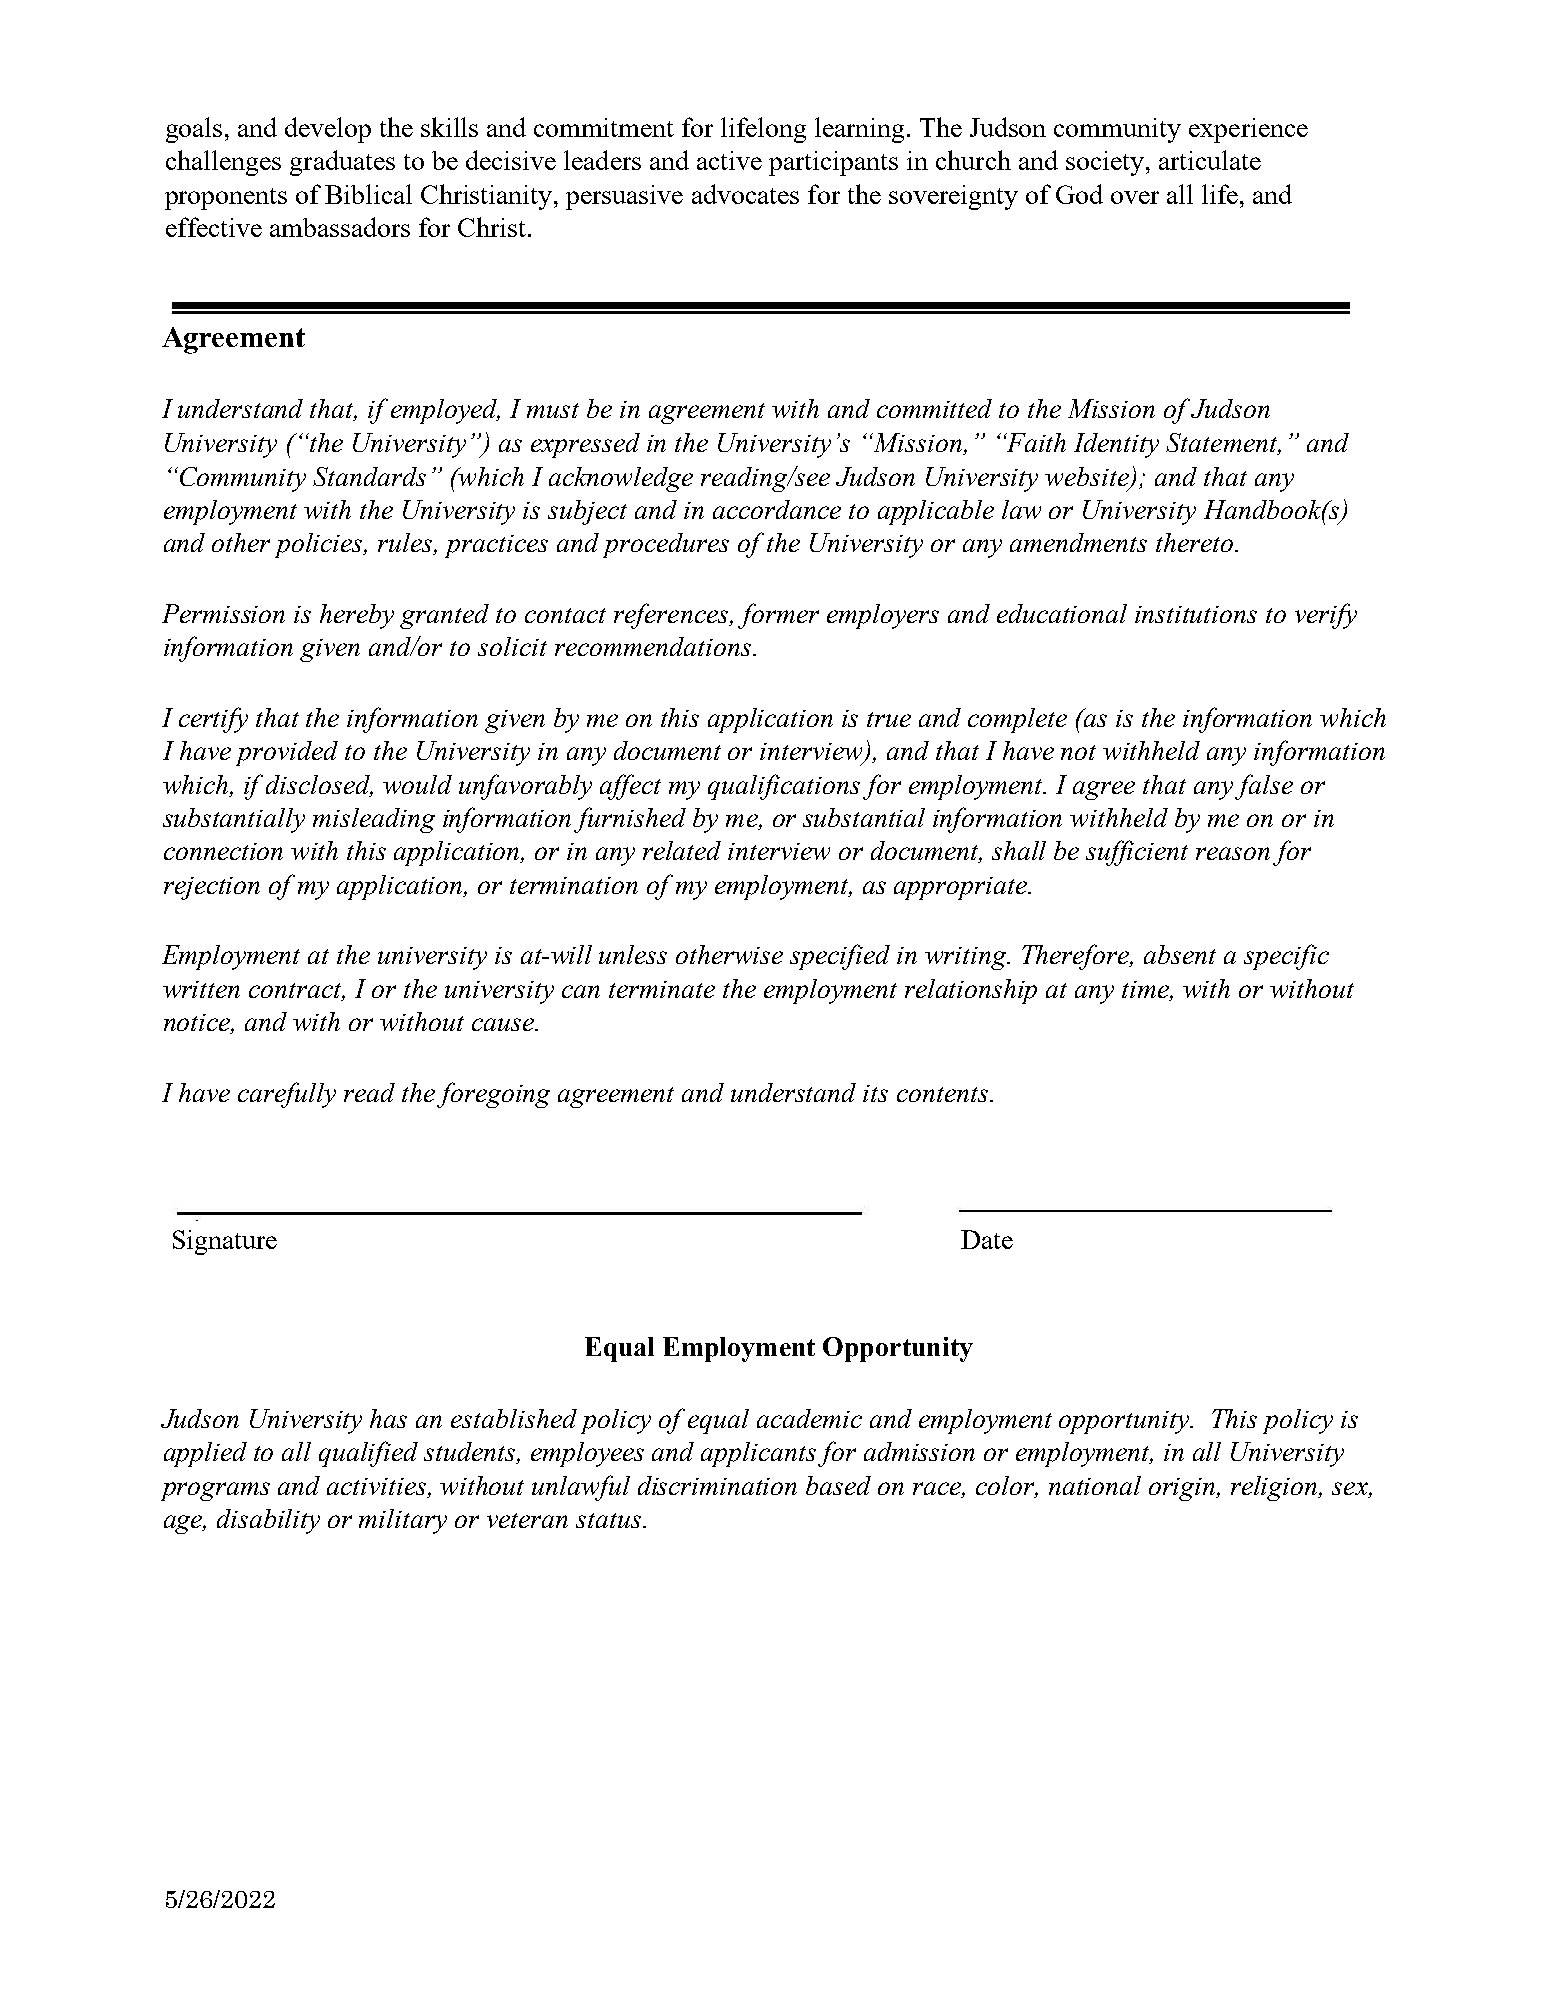 The image size is (1549, 2005). I want to click on misleading, so click(374, 820).
